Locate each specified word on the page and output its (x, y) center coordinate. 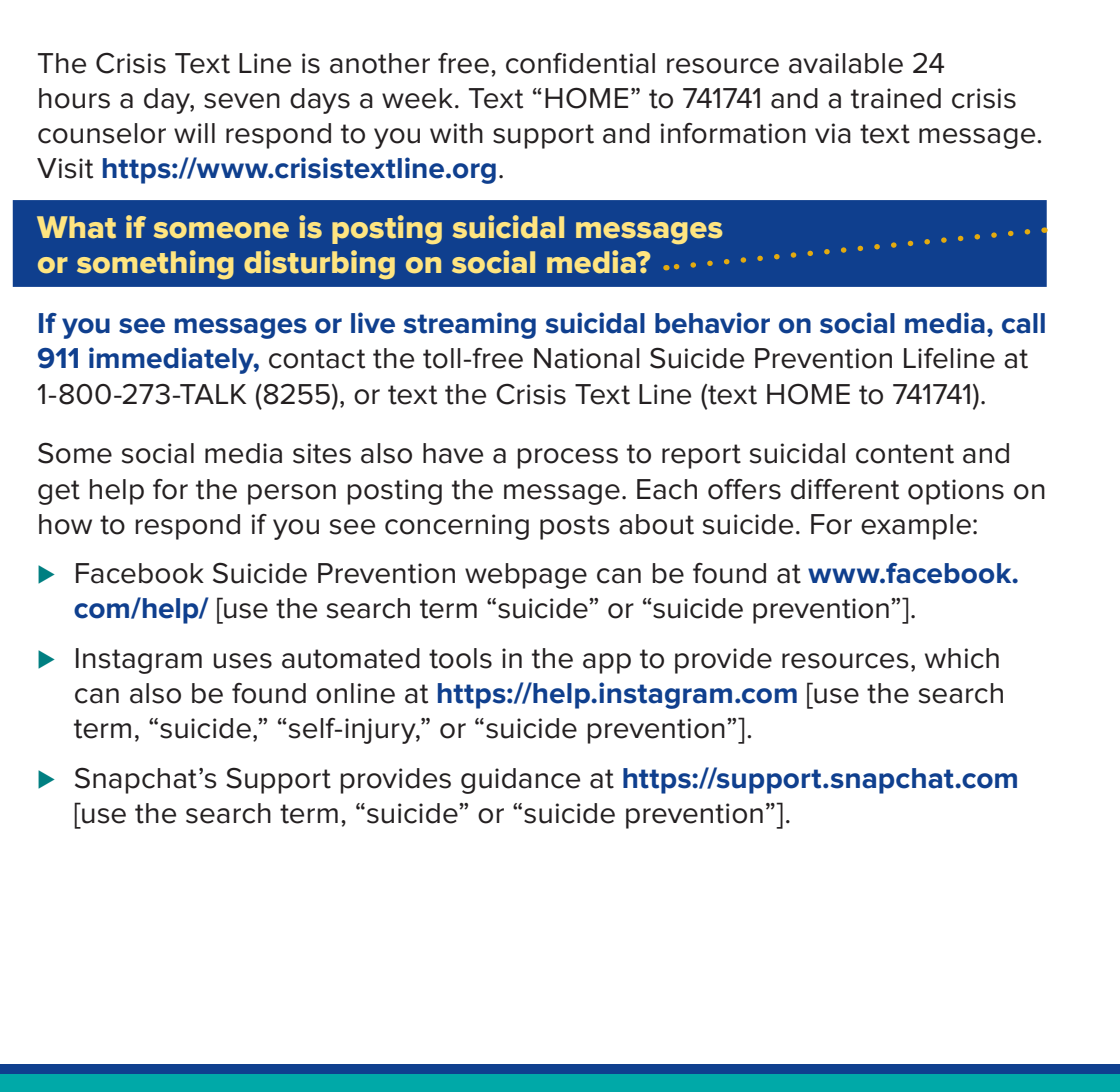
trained (896, 98)
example (916, 527)
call (1023, 323)
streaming (470, 325)
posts (575, 527)
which (962, 658)
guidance (520, 781)
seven (242, 101)
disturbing (319, 265)
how (65, 524)
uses (242, 661)
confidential (580, 63)
